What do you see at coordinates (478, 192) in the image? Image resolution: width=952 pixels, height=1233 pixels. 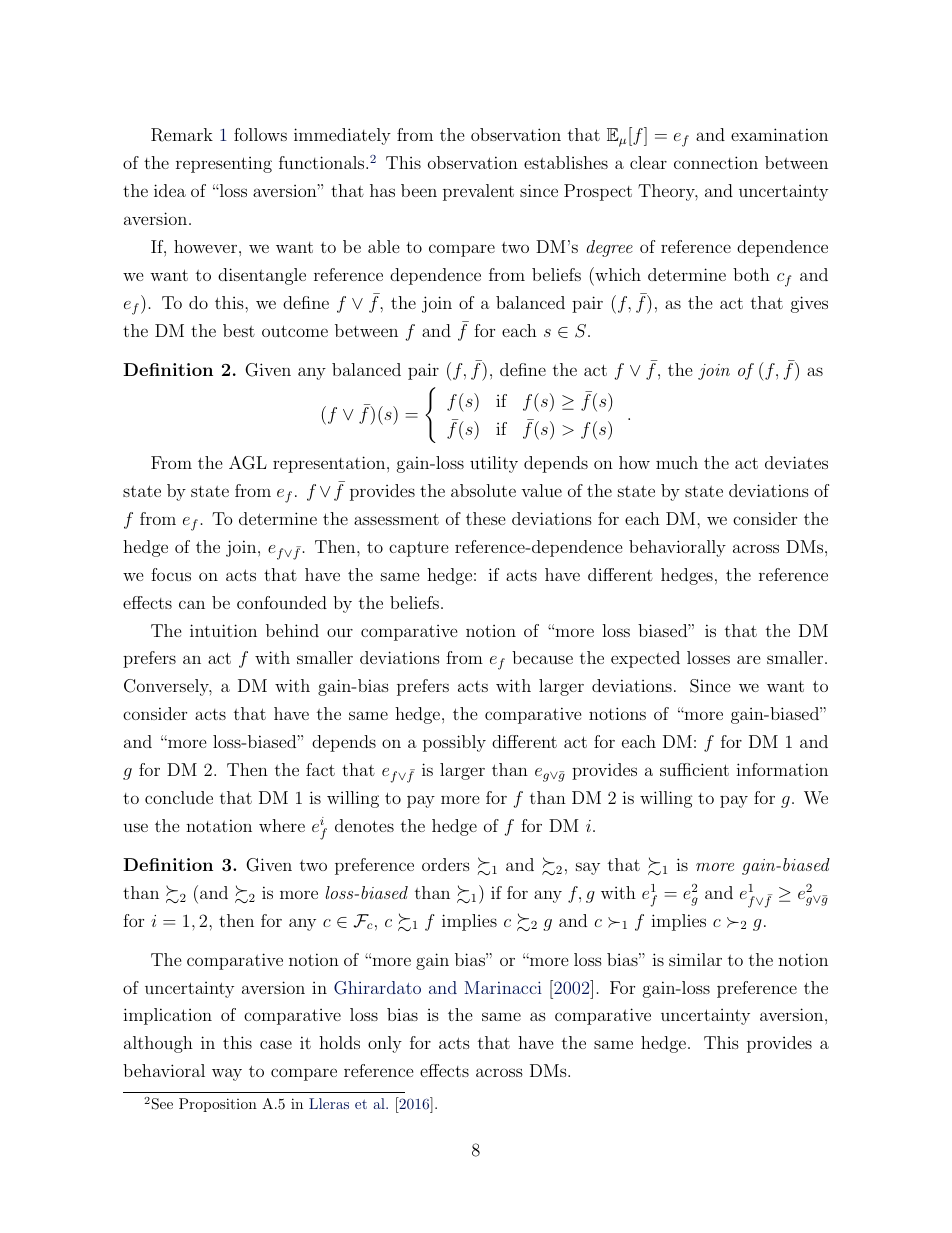 I see `prevalent` at bounding box center [478, 192].
